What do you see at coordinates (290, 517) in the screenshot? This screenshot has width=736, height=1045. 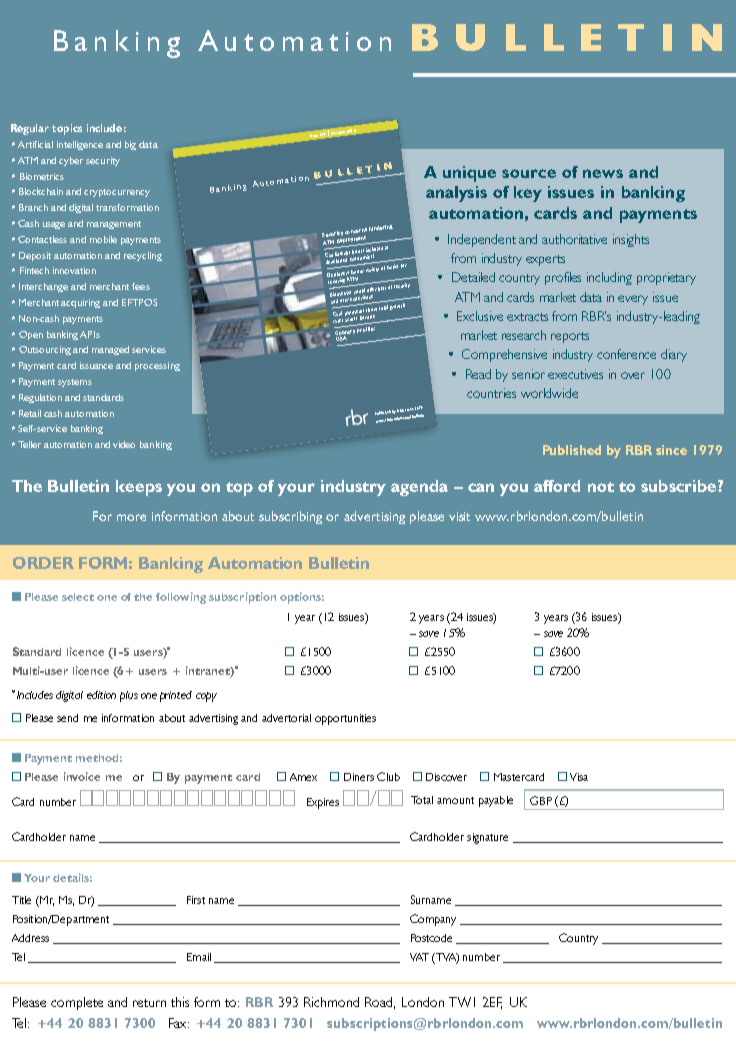 I see `subscribing` at bounding box center [290, 517].
